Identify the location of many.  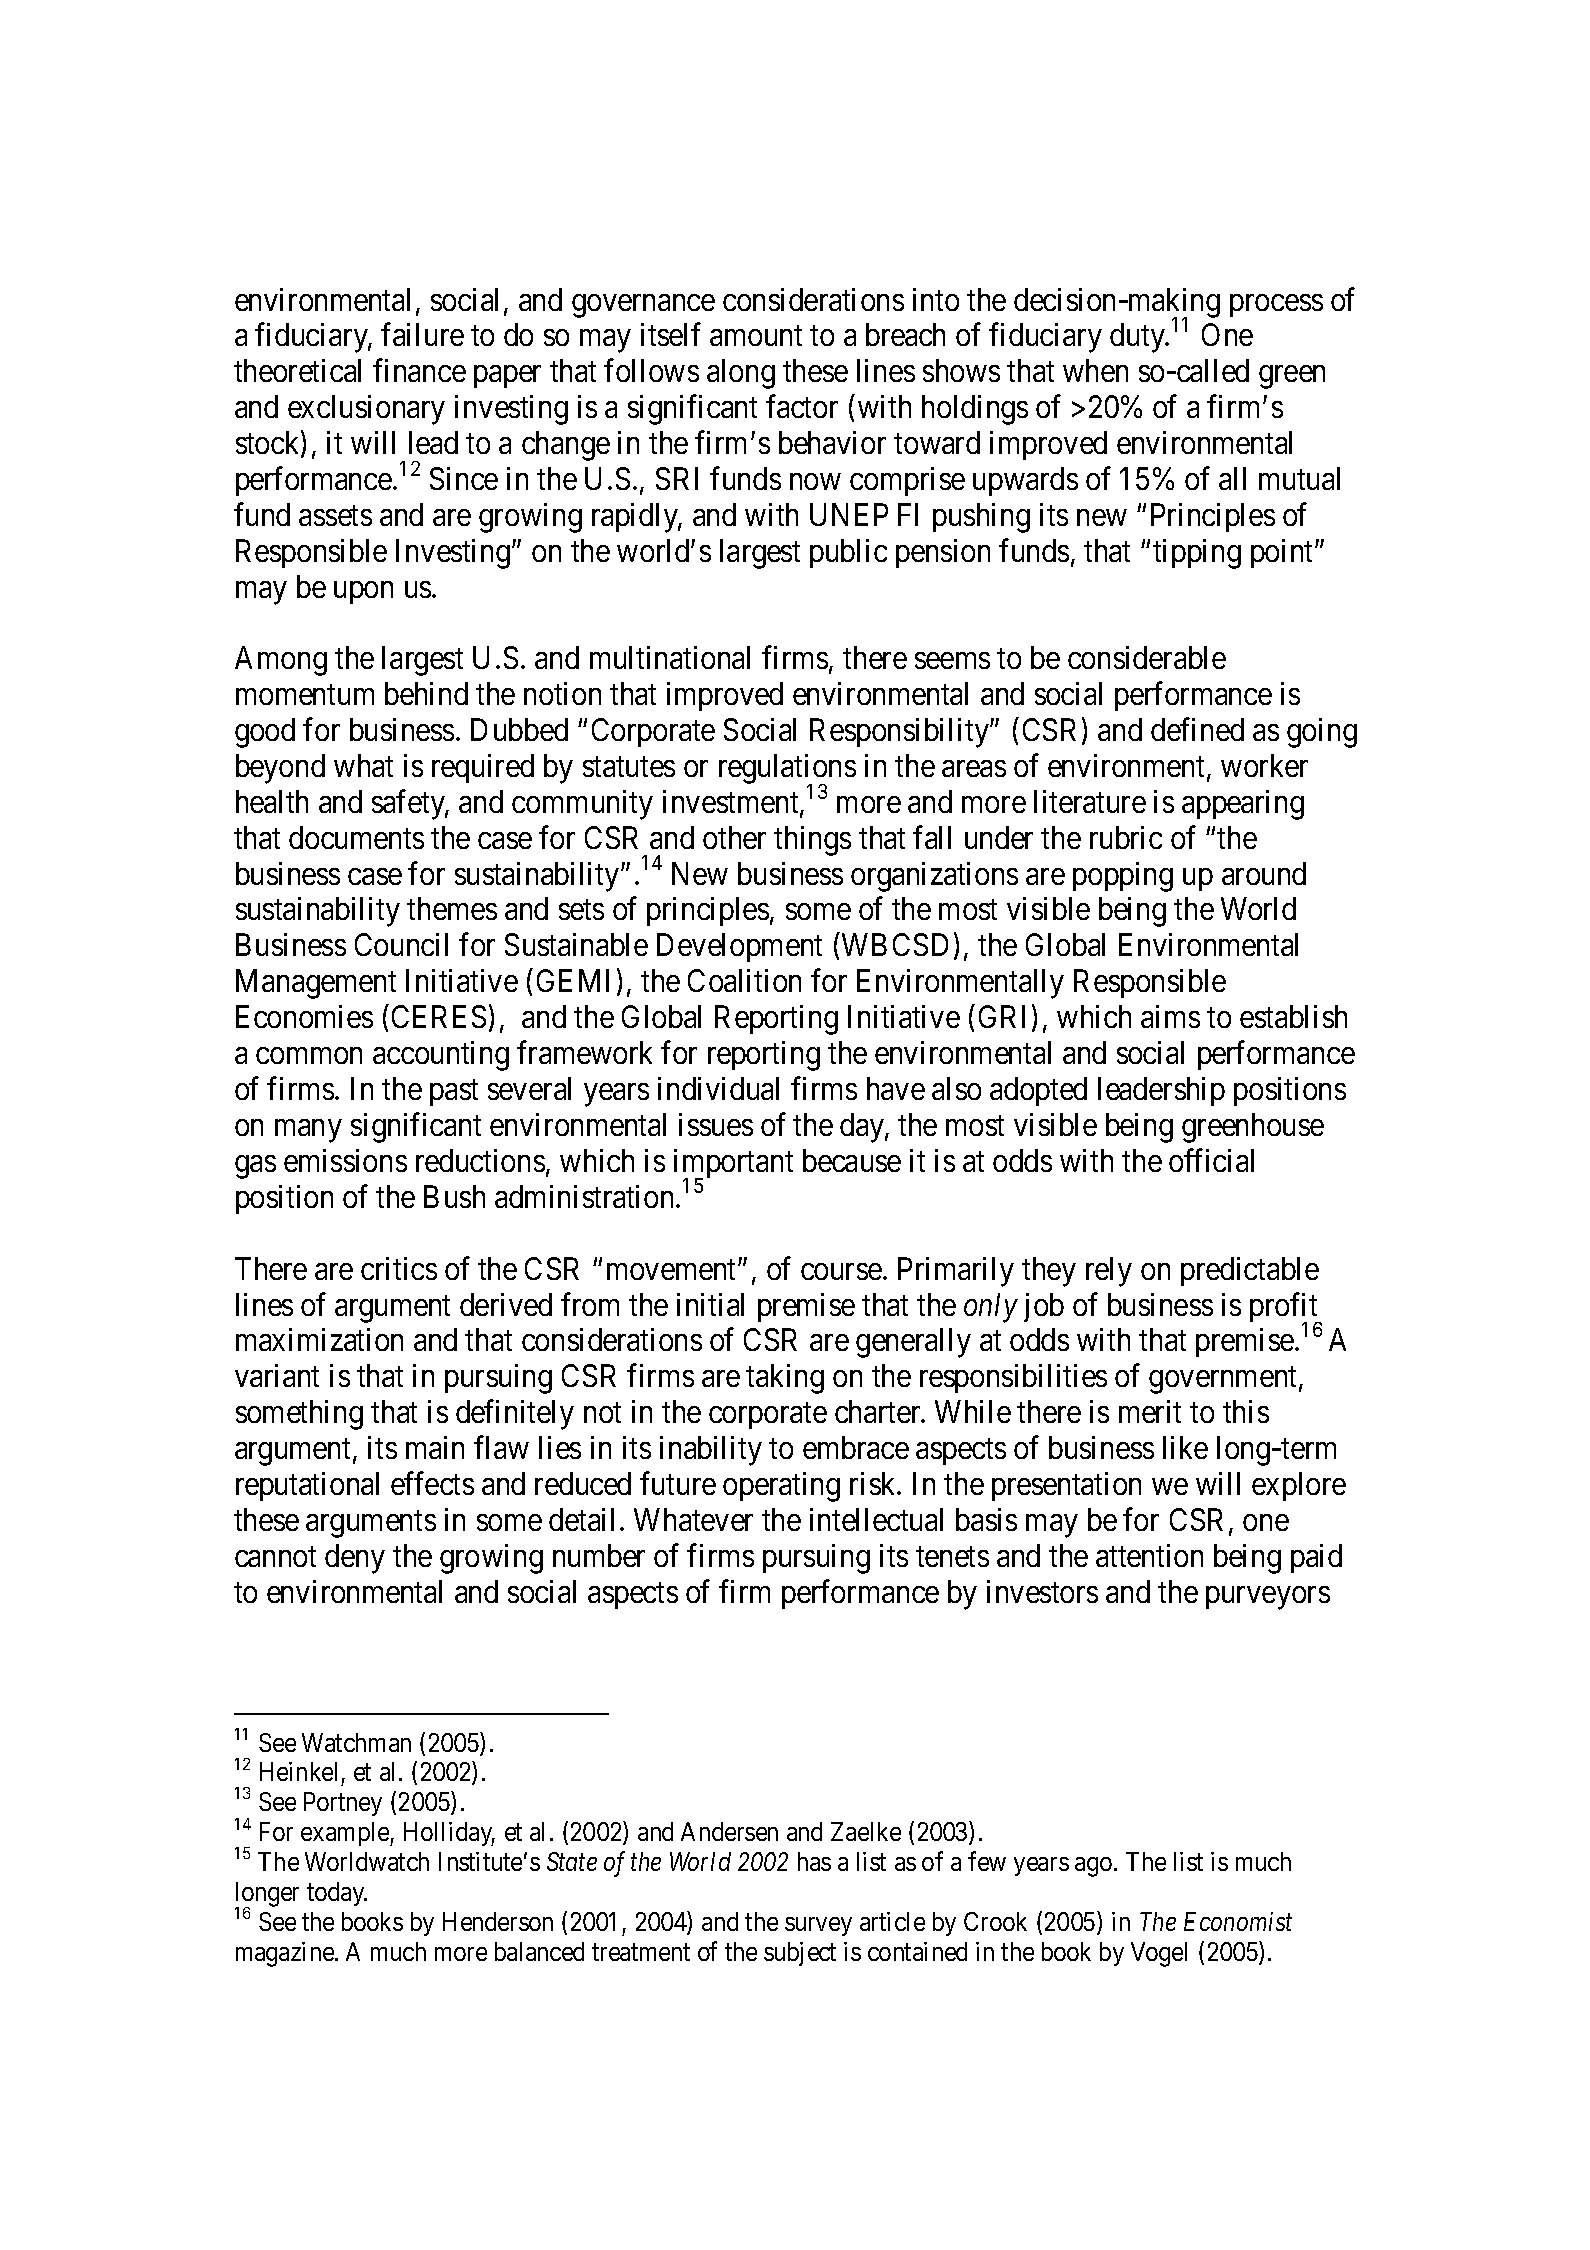
(308, 1131).
